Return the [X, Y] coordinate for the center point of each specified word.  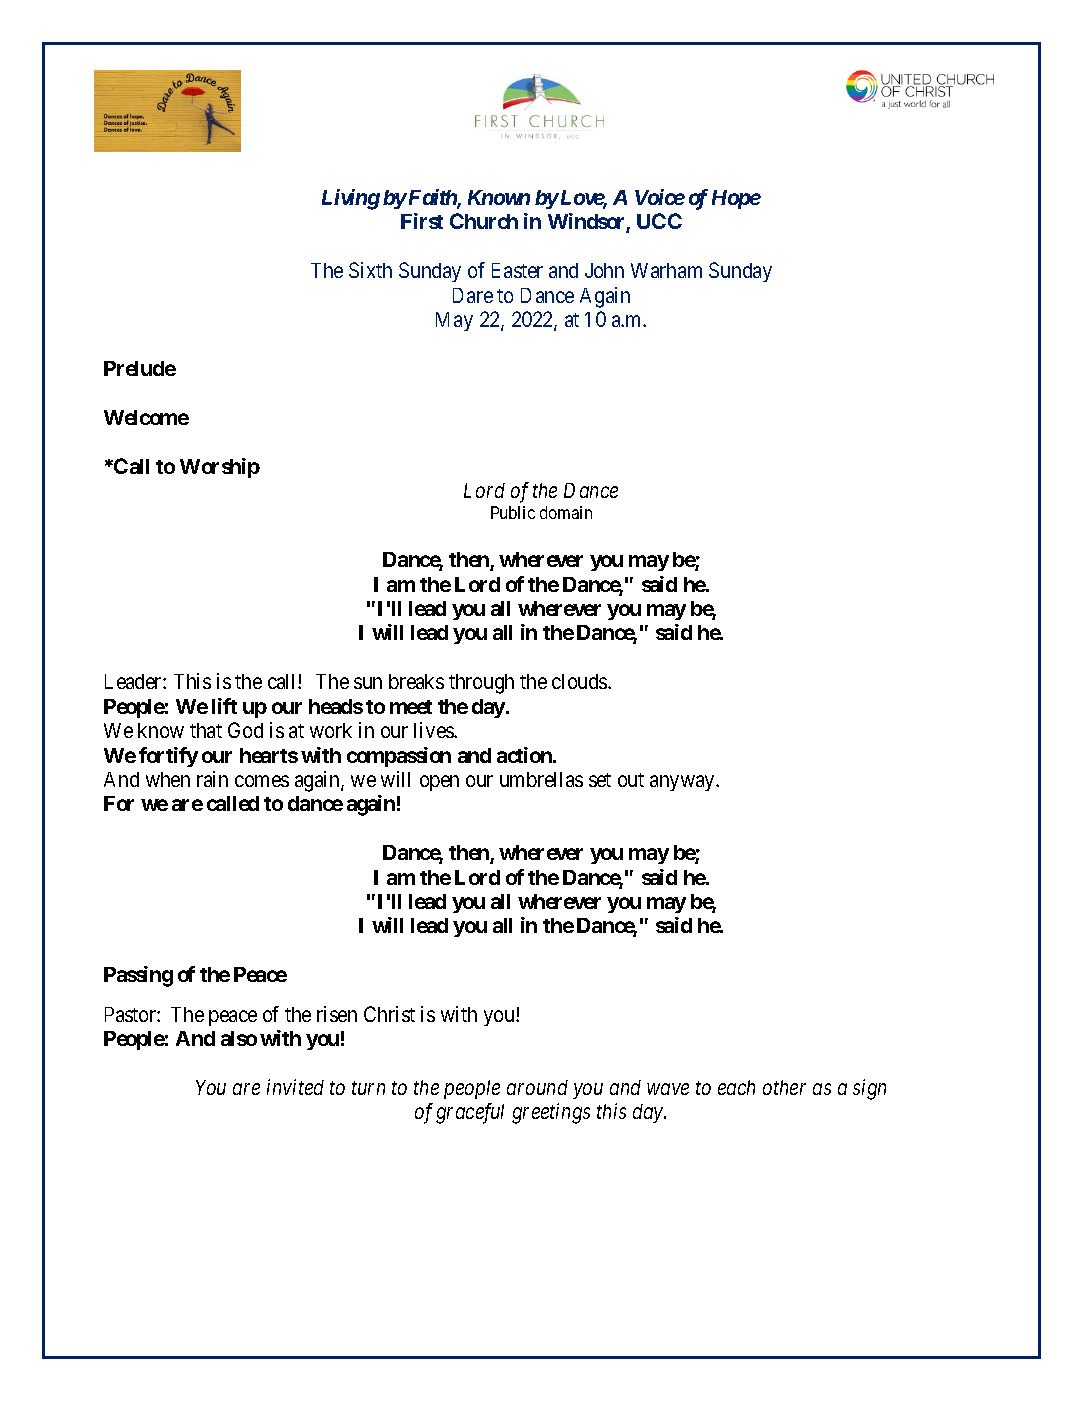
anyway [683, 783]
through [481, 684]
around [537, 1087]
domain [566, 512]
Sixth [370, 270]
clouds [580, 681]
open [439, 783]
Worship [220, 468]
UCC [659, 221]
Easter [517, 270]
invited [295, 1087]
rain [212, 779]
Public [513, 512]
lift [224, 706]
